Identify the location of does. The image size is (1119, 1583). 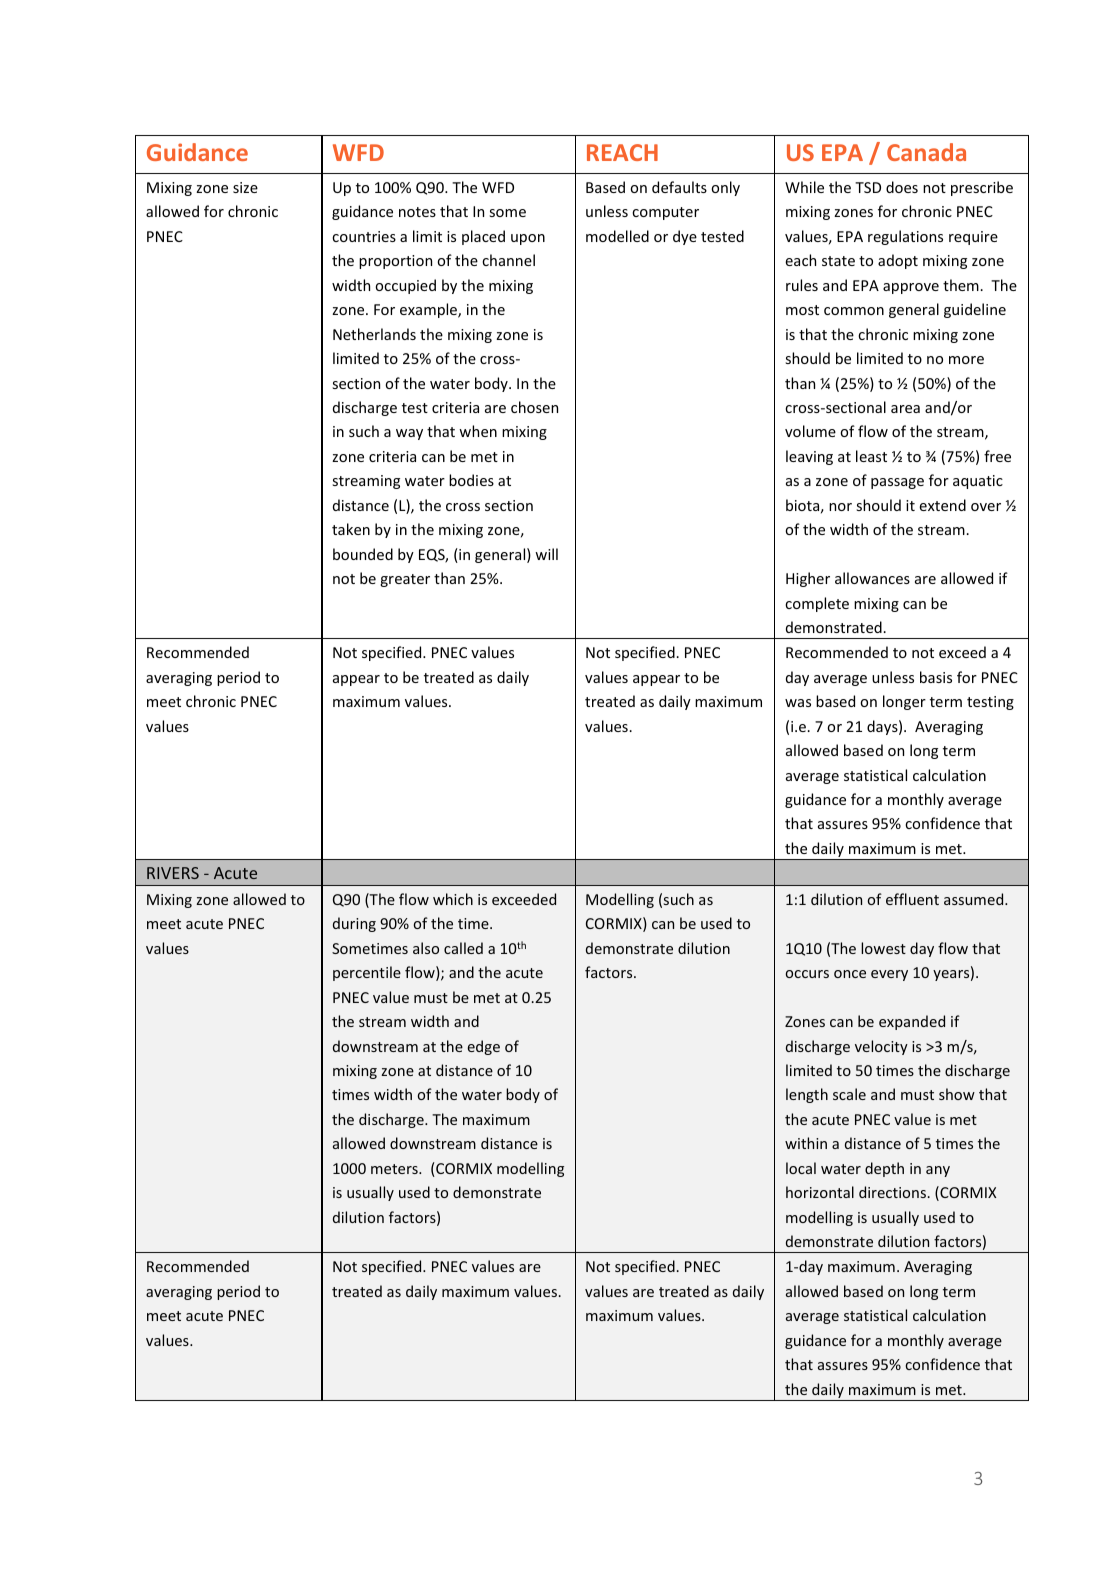
(902, 187).
